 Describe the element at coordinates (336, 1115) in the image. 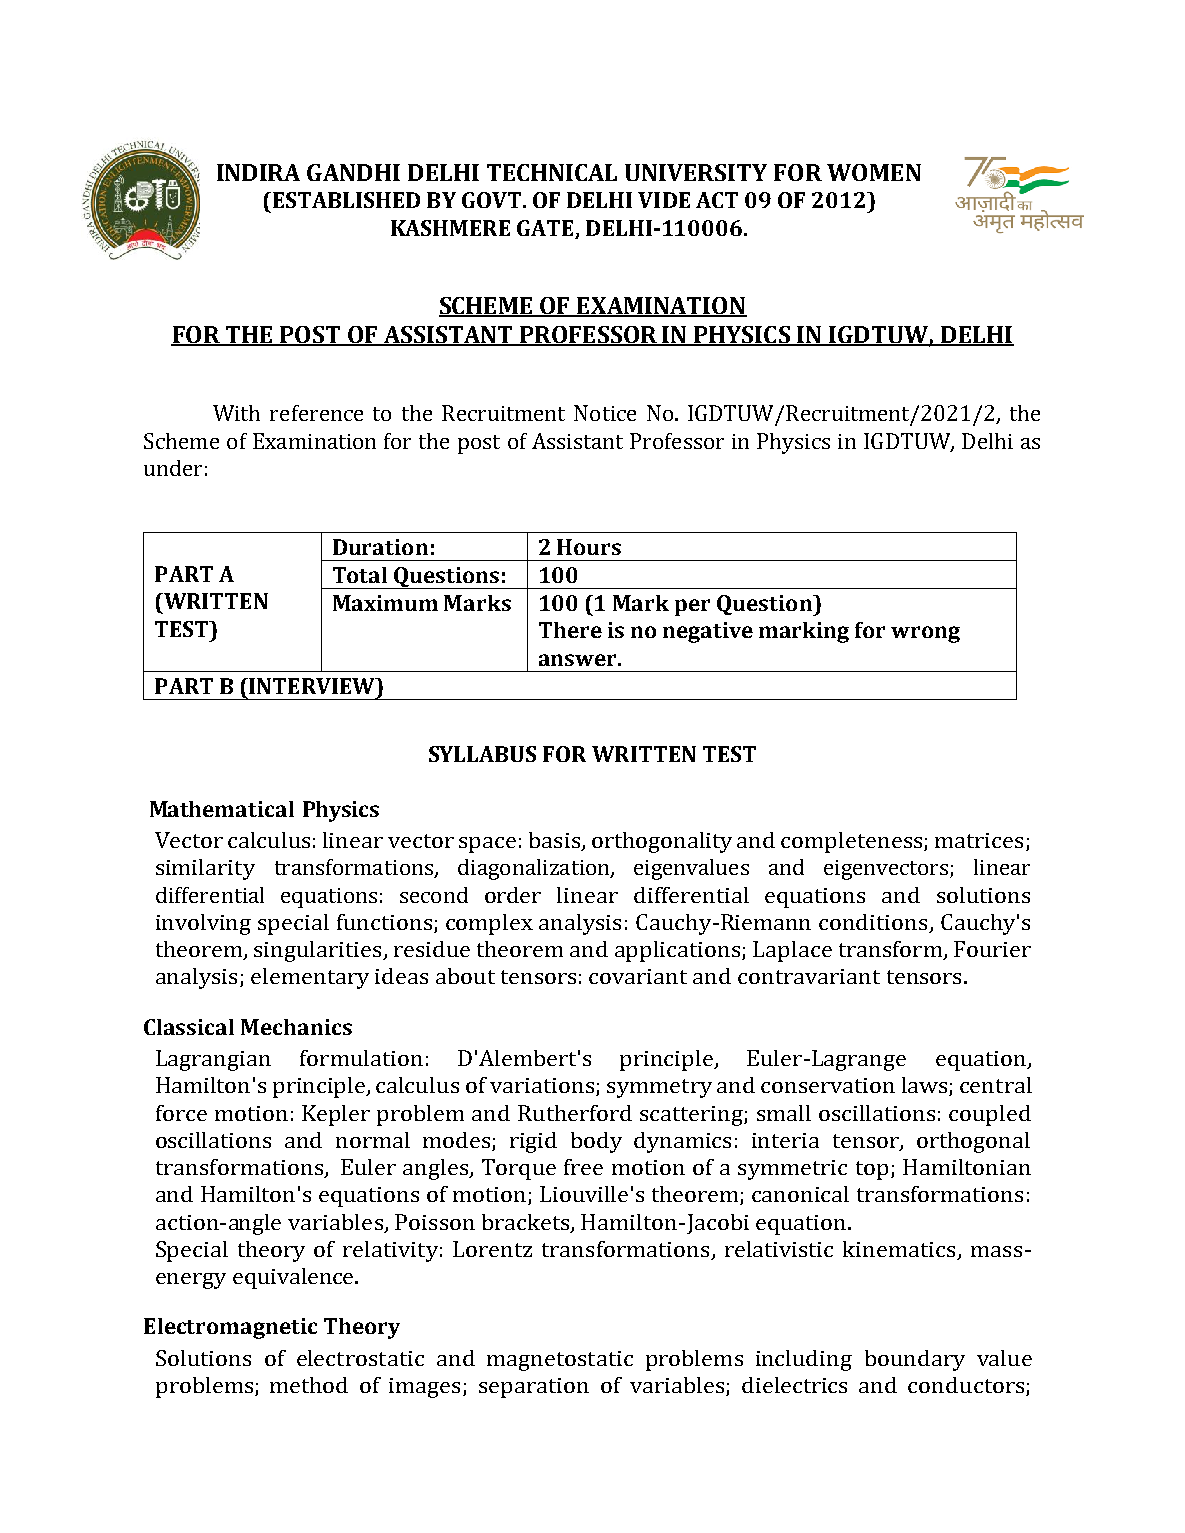

I see `Kepler` at that location.
